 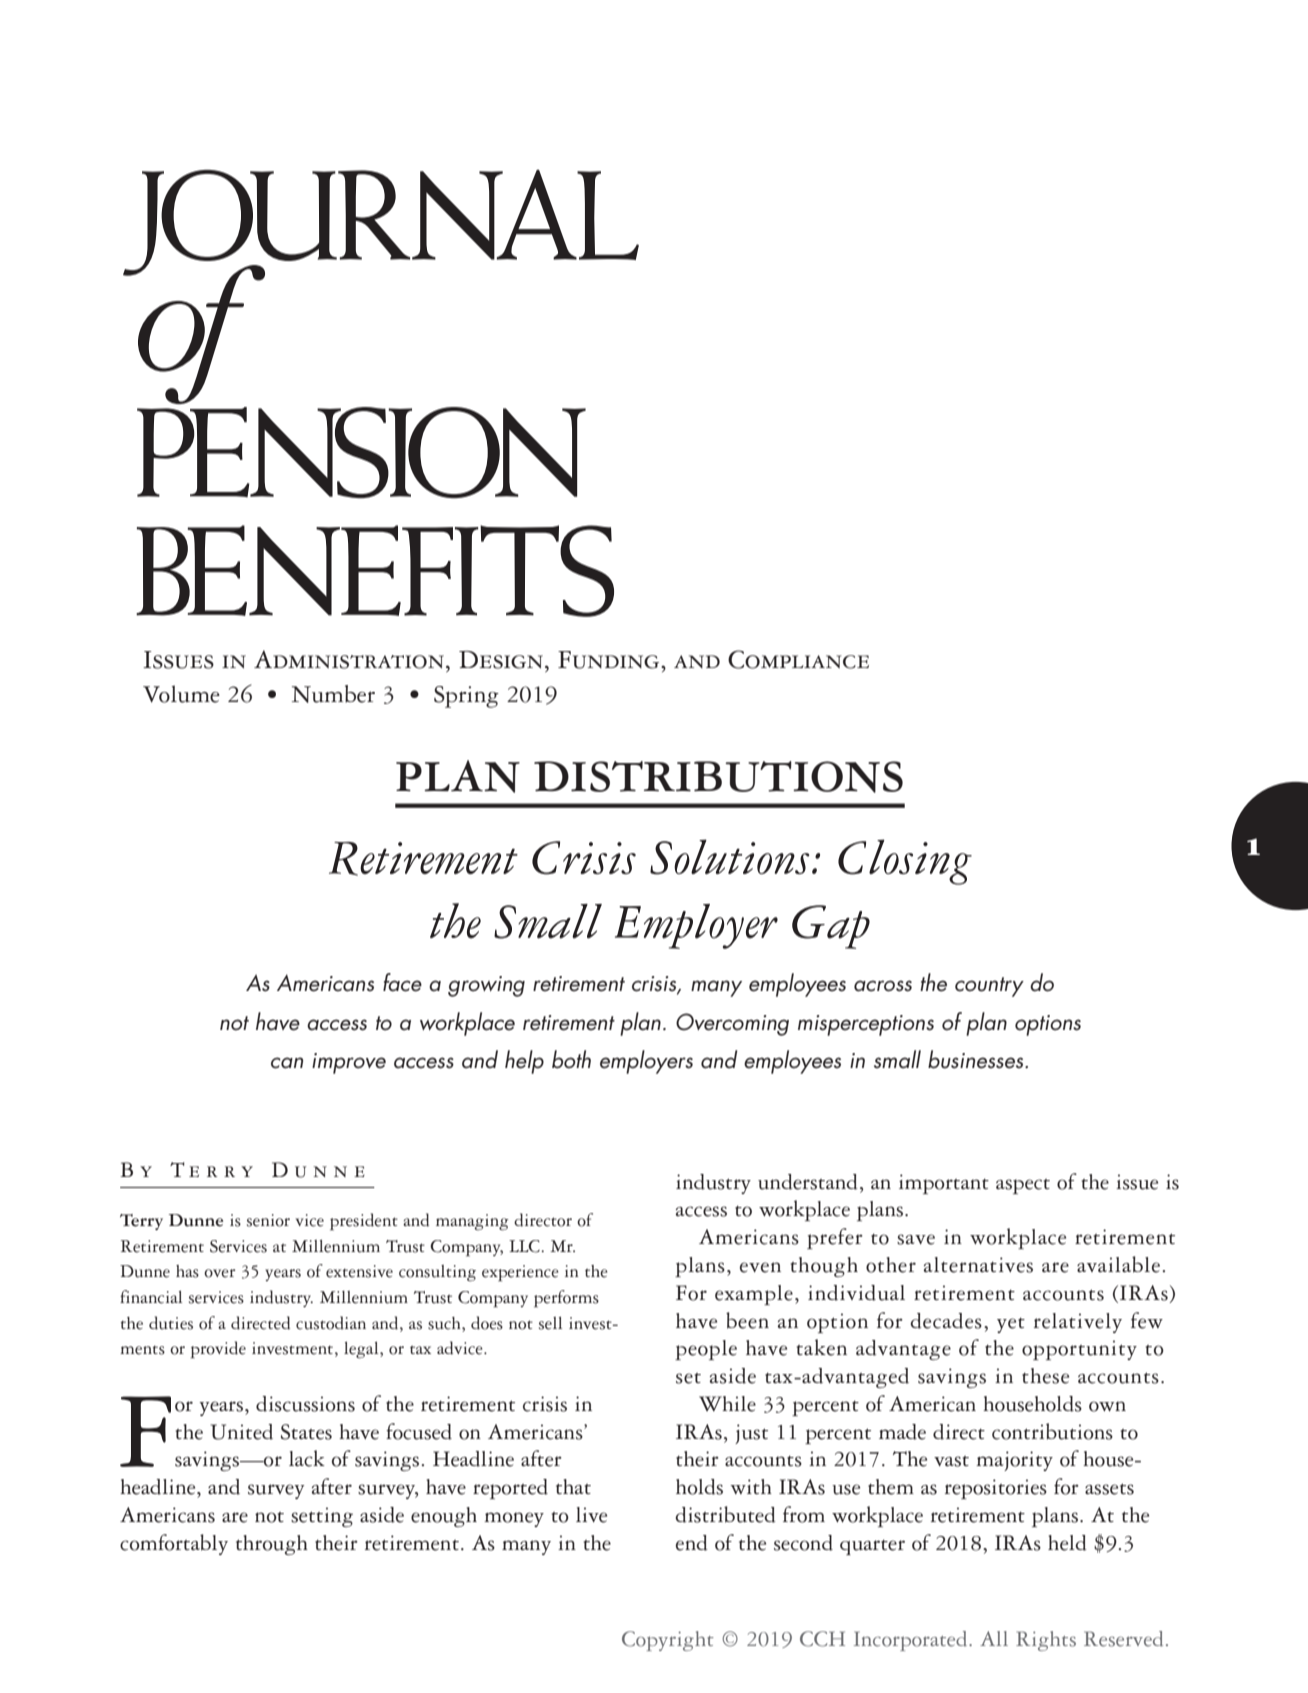 What do you see at coordinates (272, 1545) in the screenshot?
I see `through` at bounding box center [272, 1545].
